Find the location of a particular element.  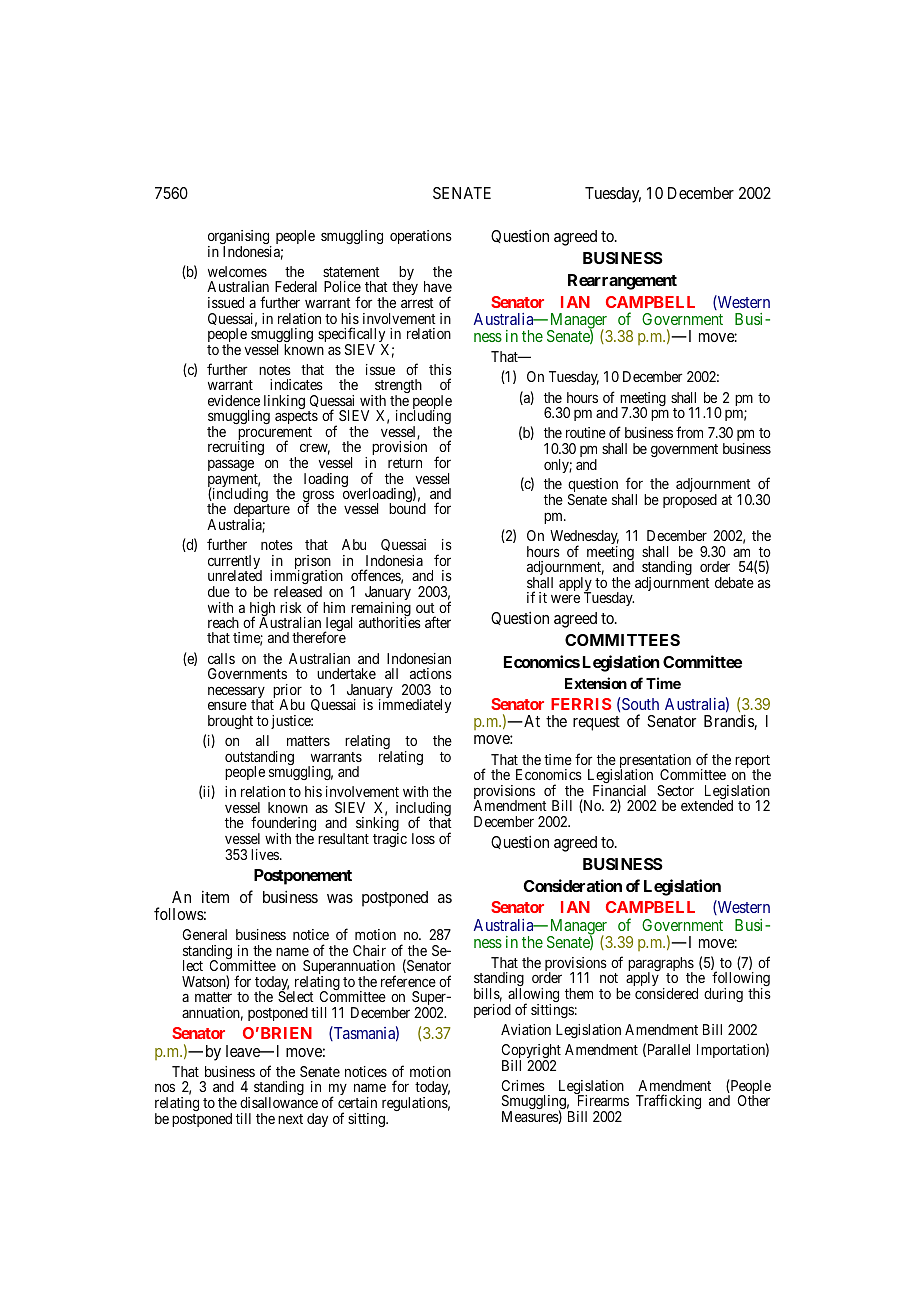

return is located at coordinates (405, 463).
